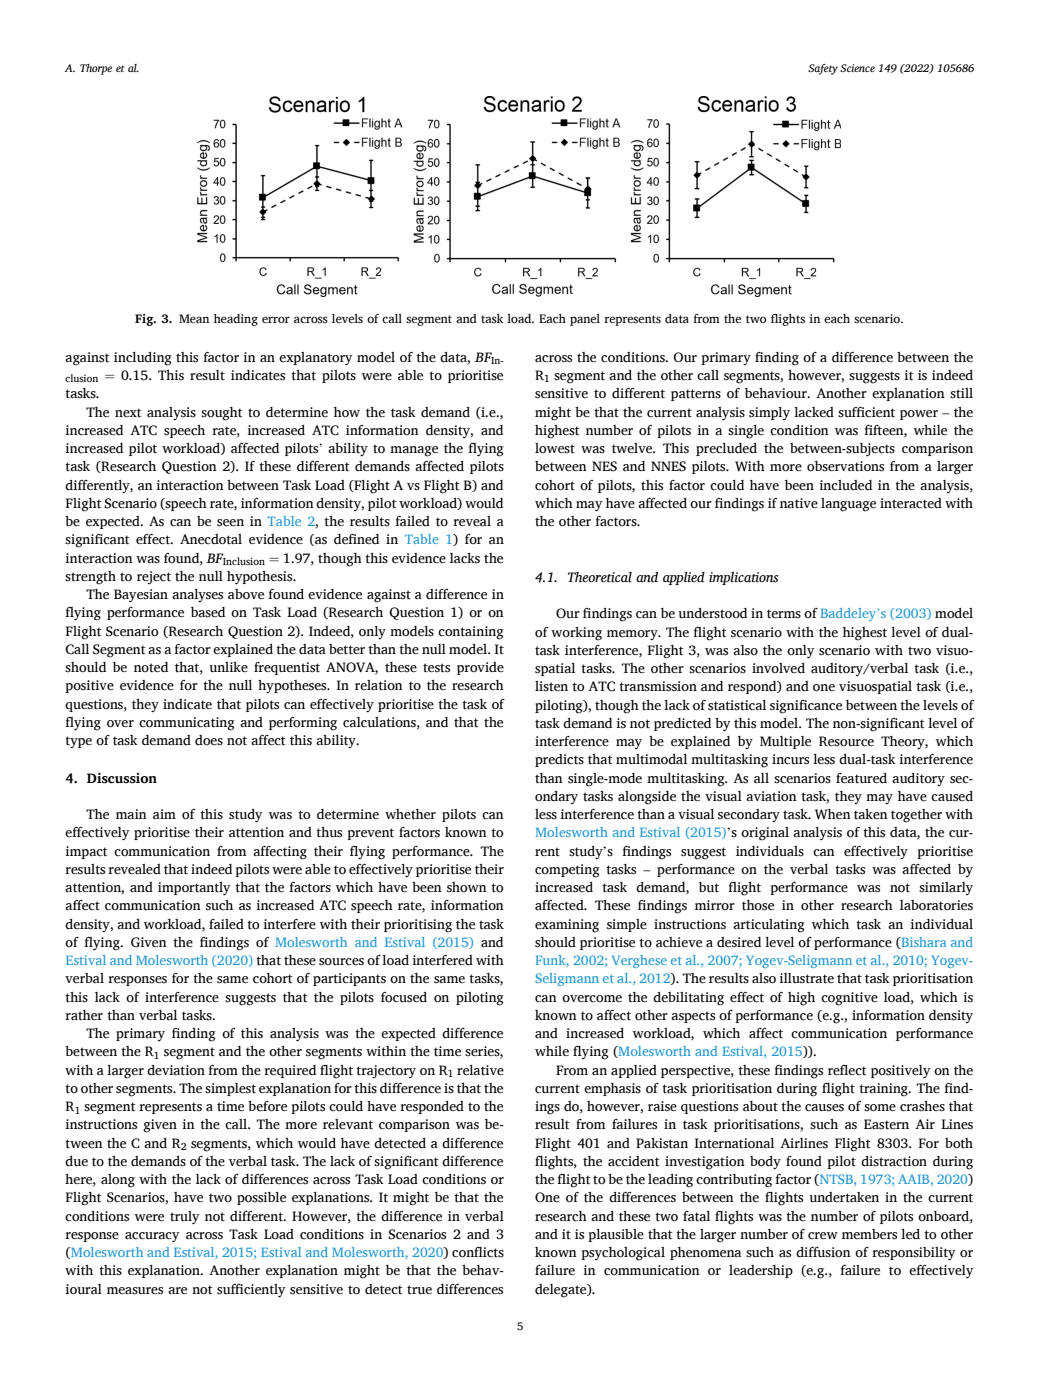  I want to click on examining, so click(567, 926).
